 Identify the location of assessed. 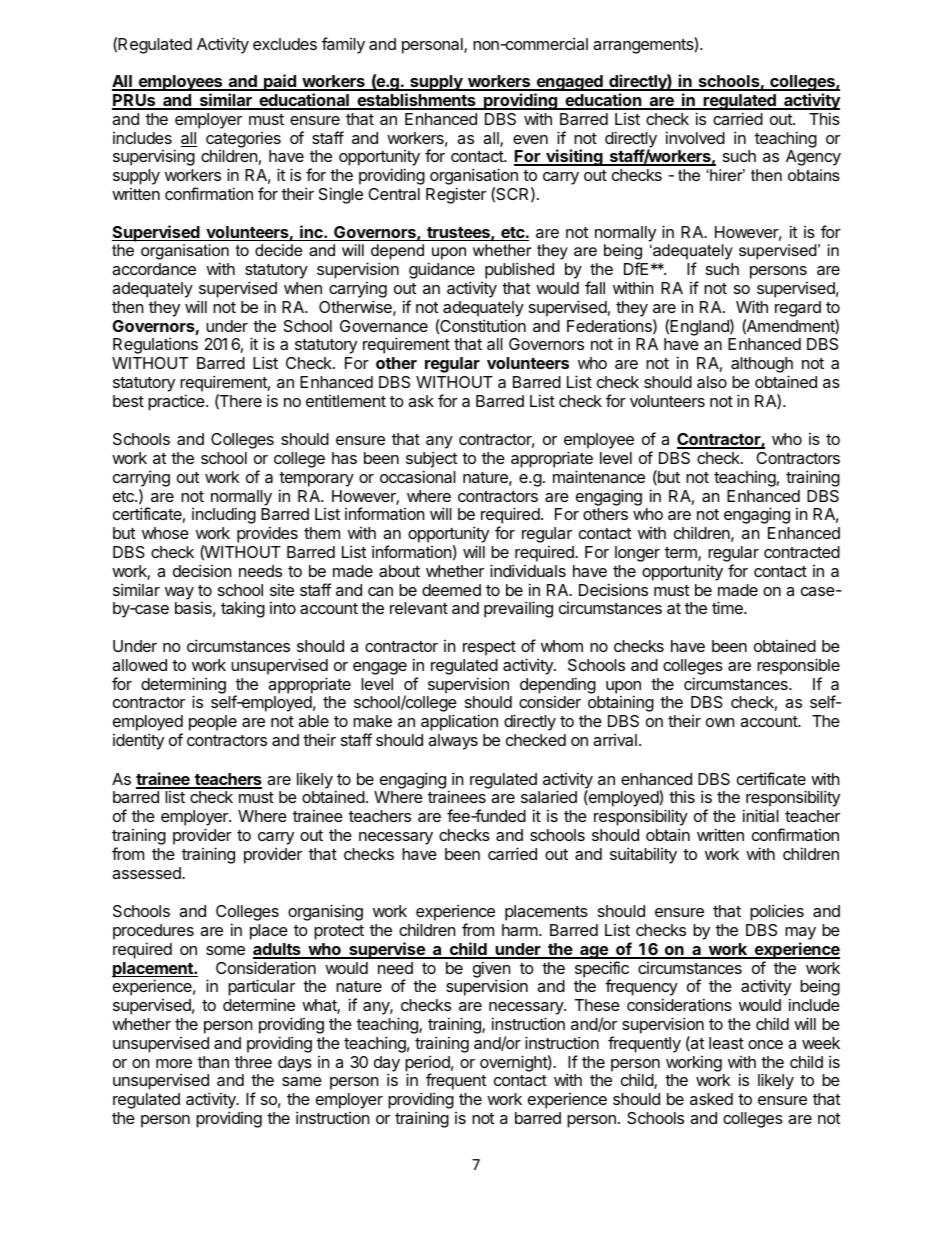
(147, 873).
